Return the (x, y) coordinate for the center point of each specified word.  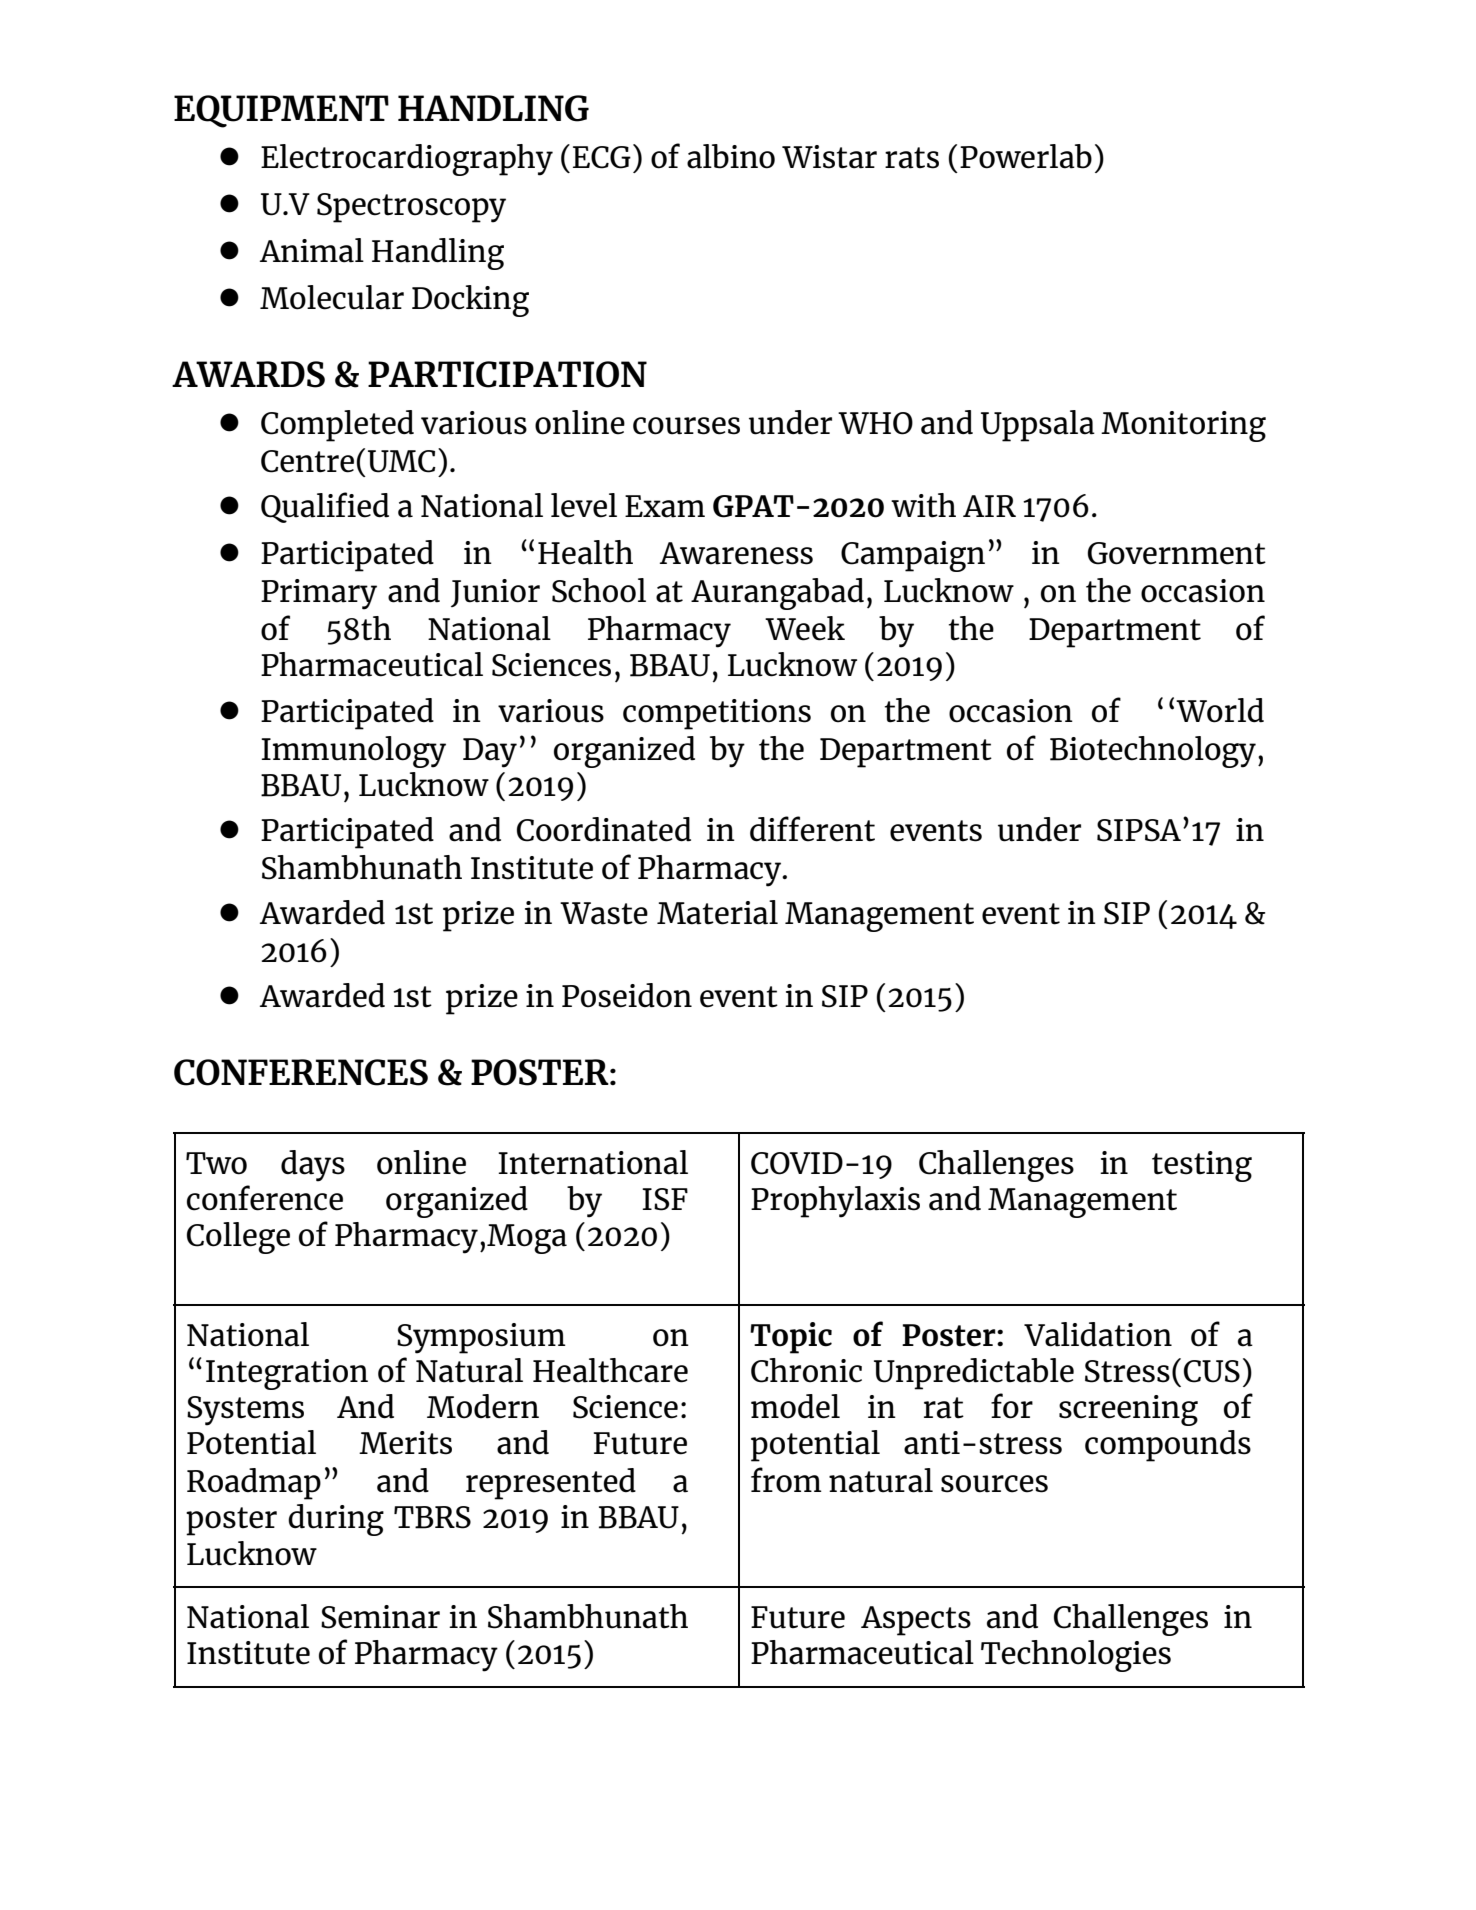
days (313, 1166)
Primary (319, 594)
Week (805, 628)
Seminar (380, 1617)
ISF (665, 1199)
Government (1176, 553)
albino (731, 156)
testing (1202, 1166)
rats (912, 158)
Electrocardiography (407, 160)
